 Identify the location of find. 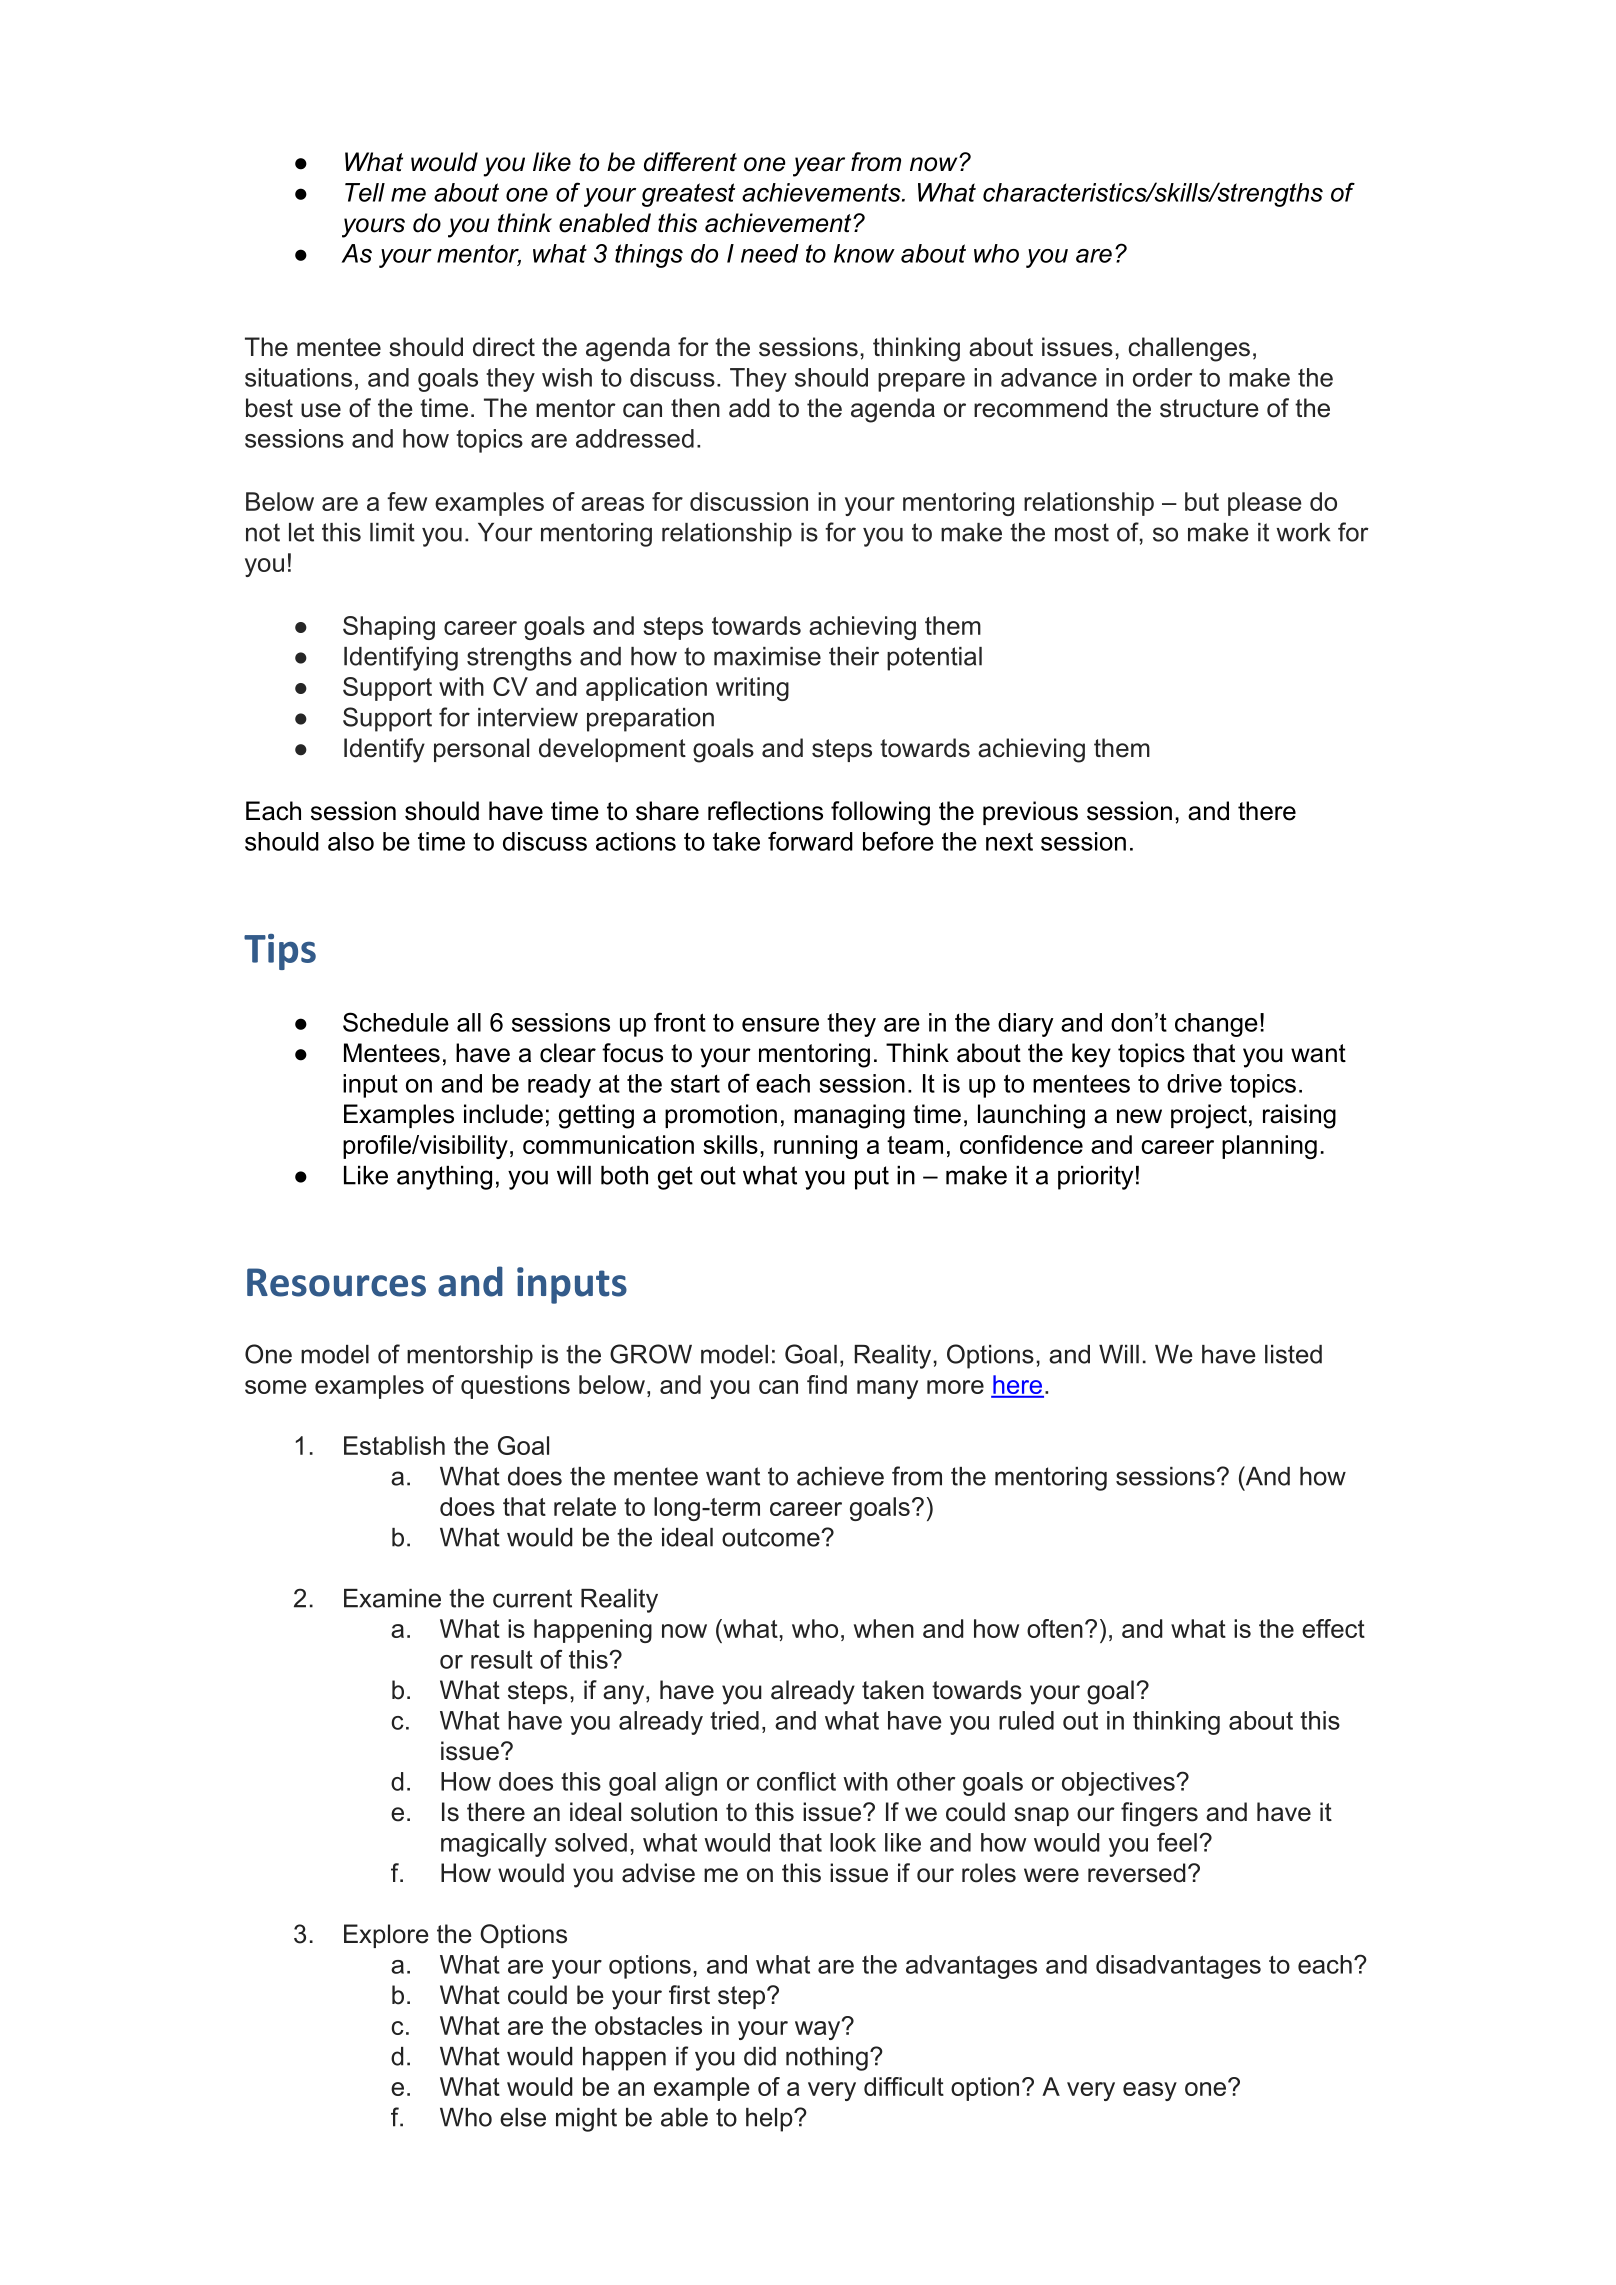
(827, 1384).
